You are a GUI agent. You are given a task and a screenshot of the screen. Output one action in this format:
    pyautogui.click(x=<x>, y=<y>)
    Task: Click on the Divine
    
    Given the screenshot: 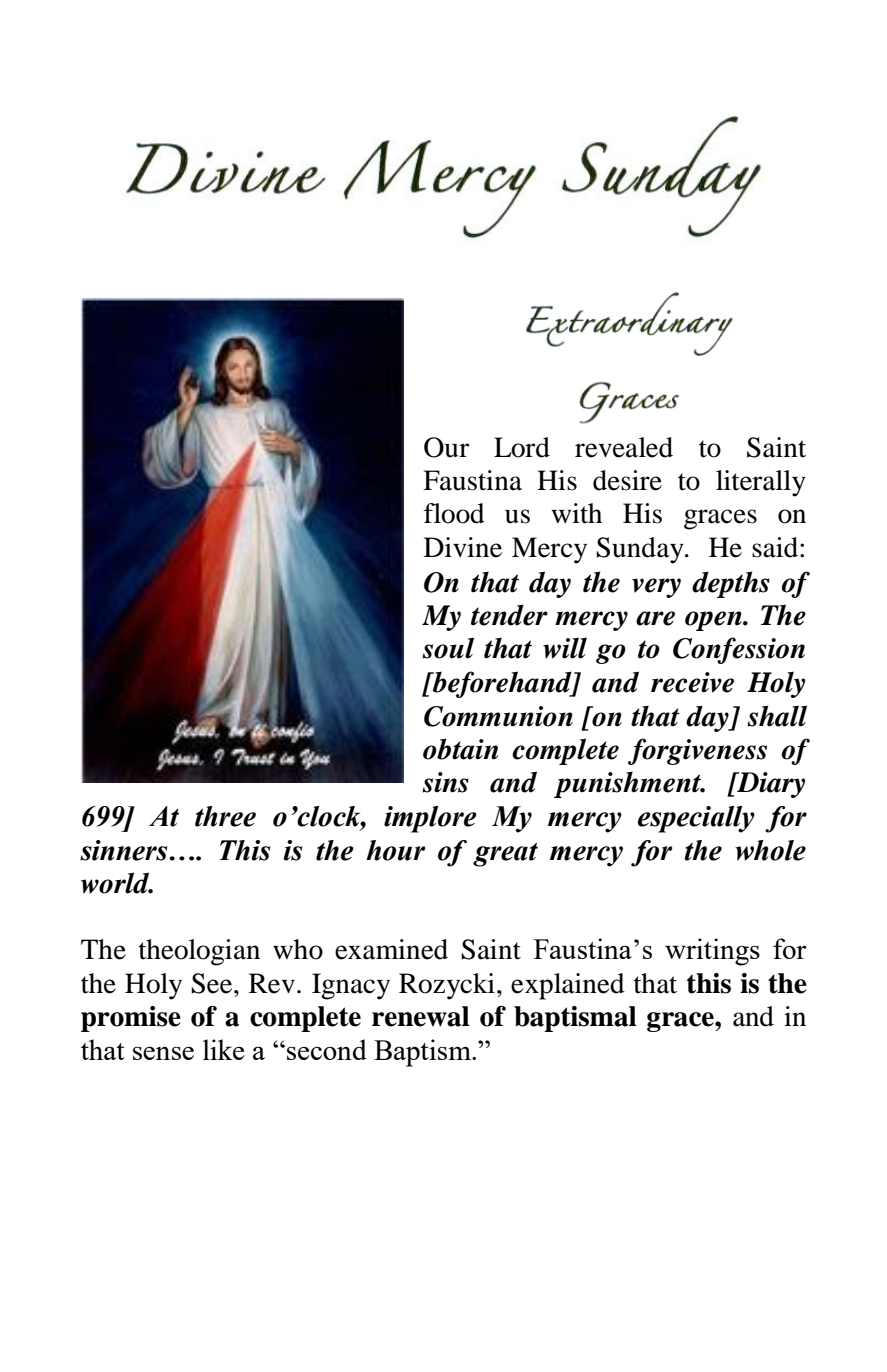 What is the action you would take?
    pyautogui.click(x=463, y=547)
